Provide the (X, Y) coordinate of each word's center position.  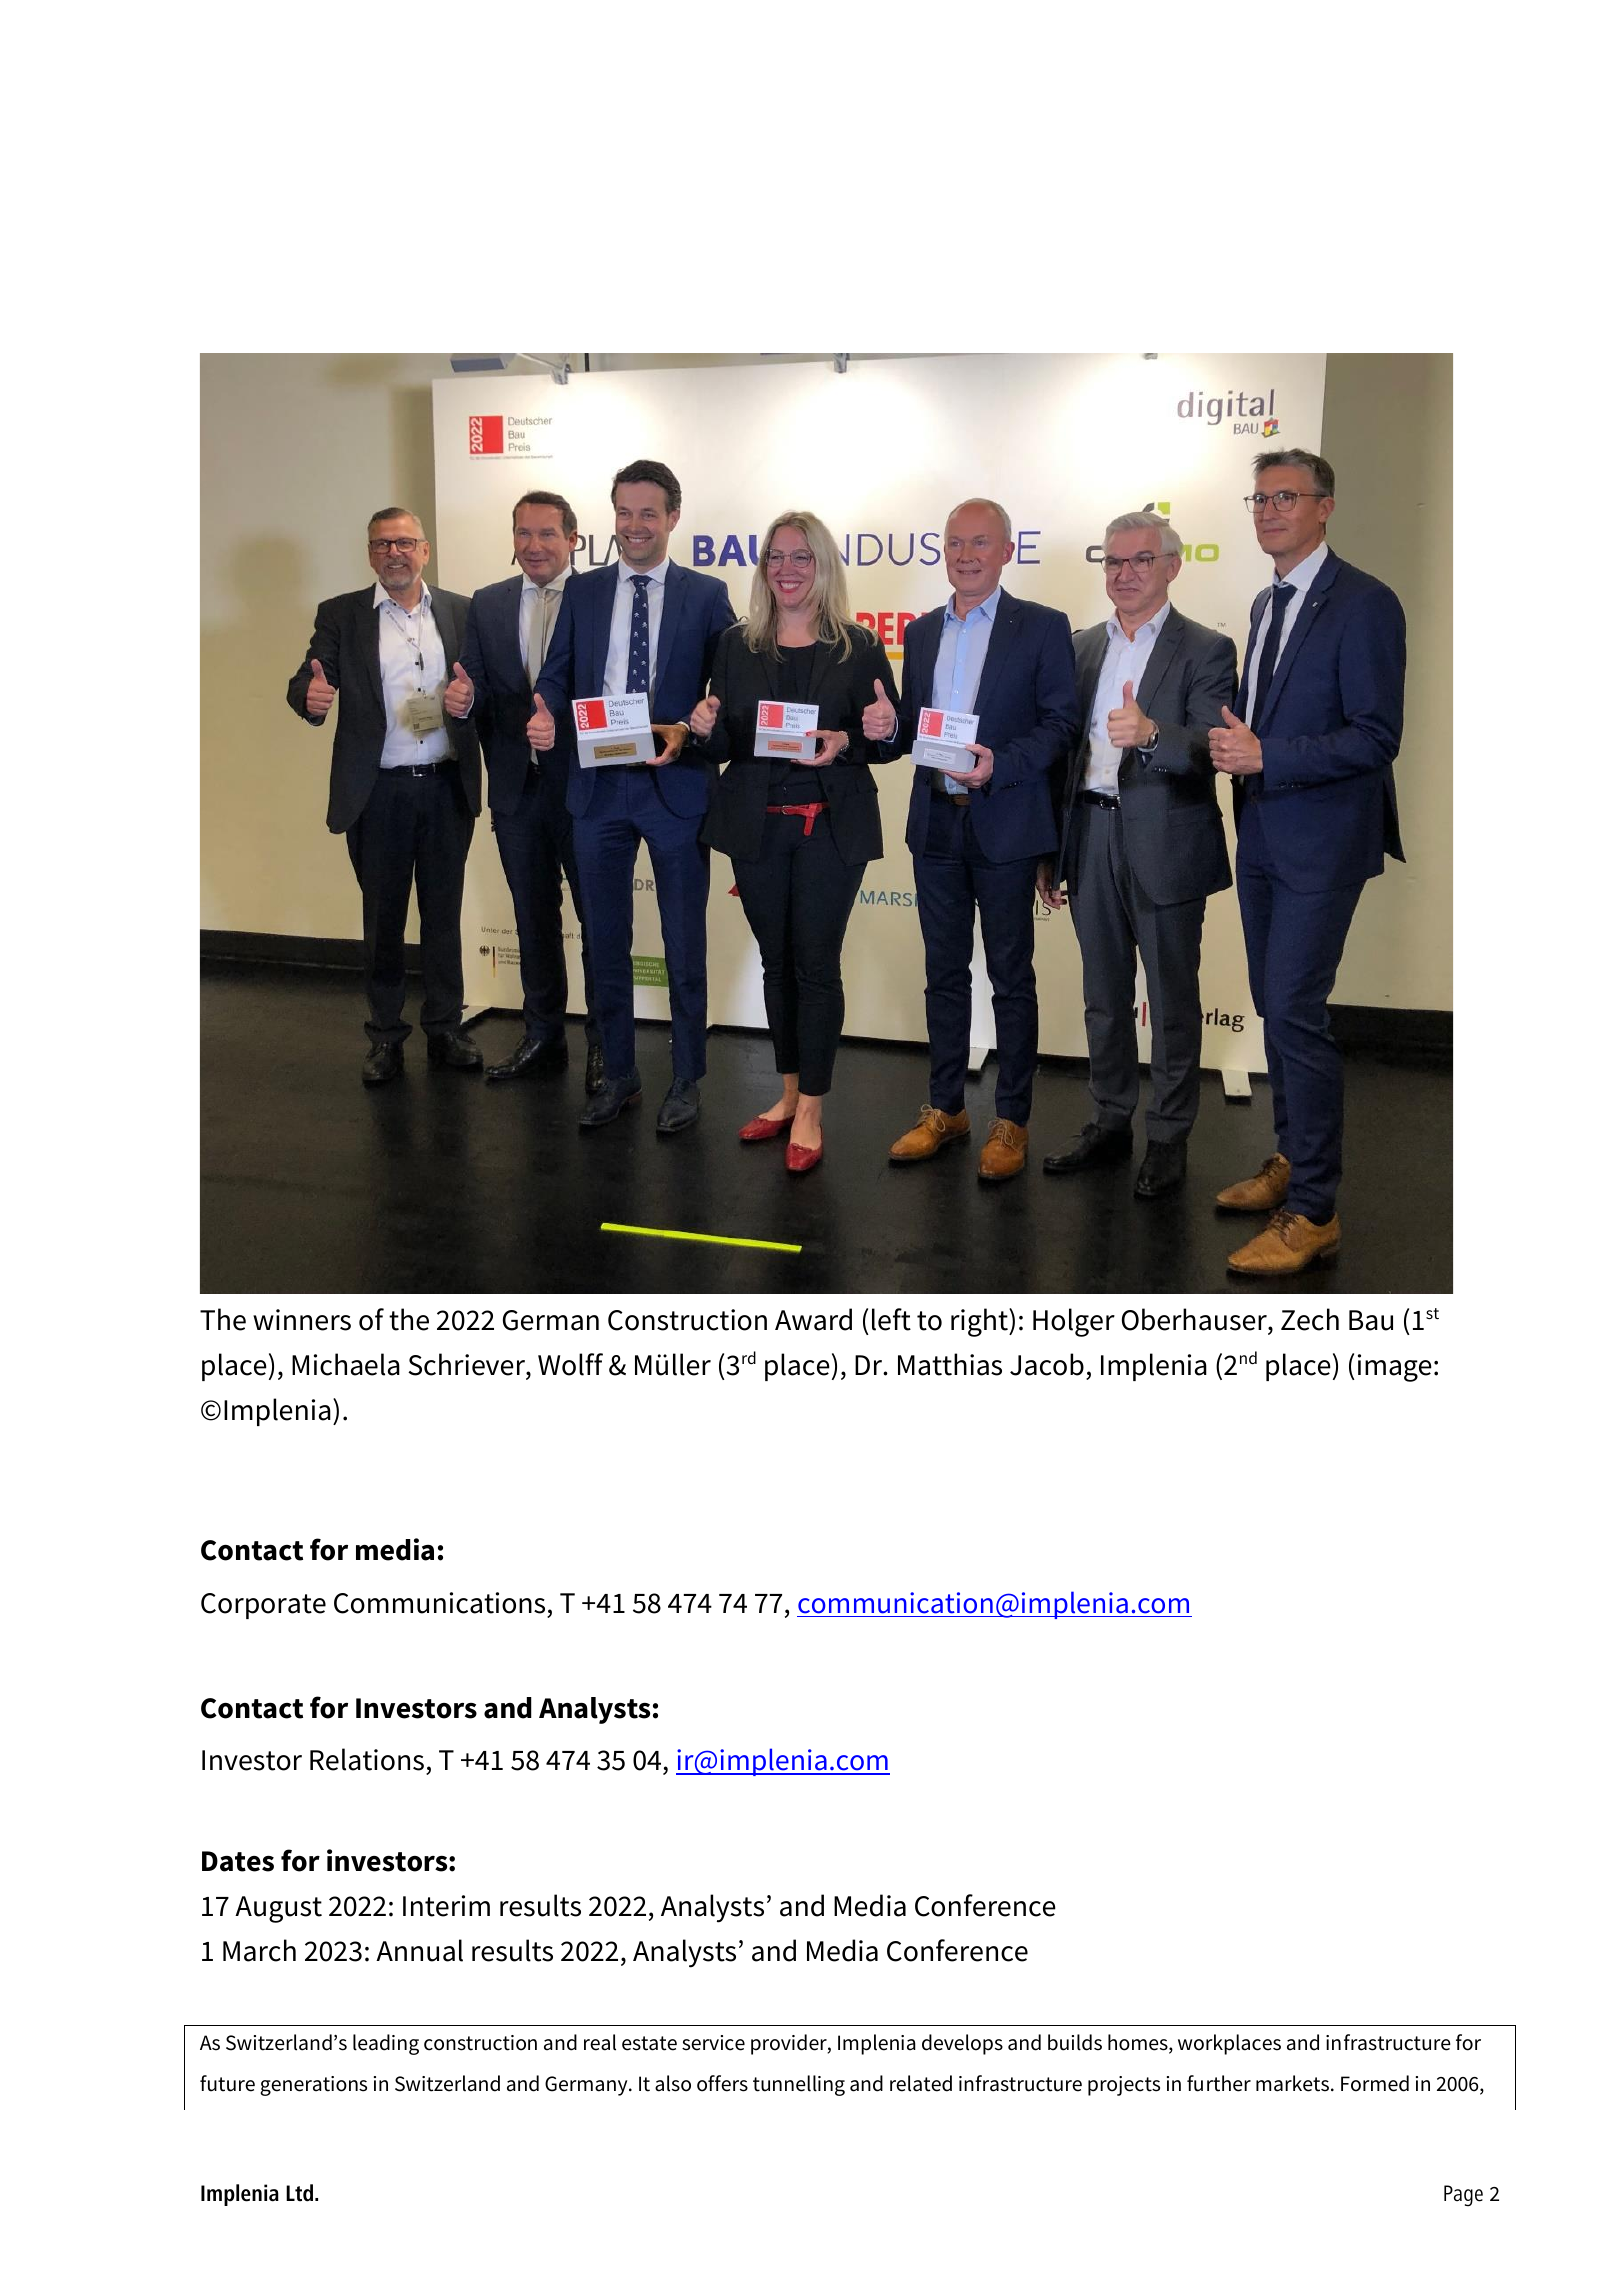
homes (1139, 2043)
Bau (1371, 1320)
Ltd (301, 2193)
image (1395, 1368)
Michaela (346, 1364)
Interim (446, 1906)
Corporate (263, 1606)
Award (813, 1319)
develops (962, 2044)
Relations (367, 1759)
